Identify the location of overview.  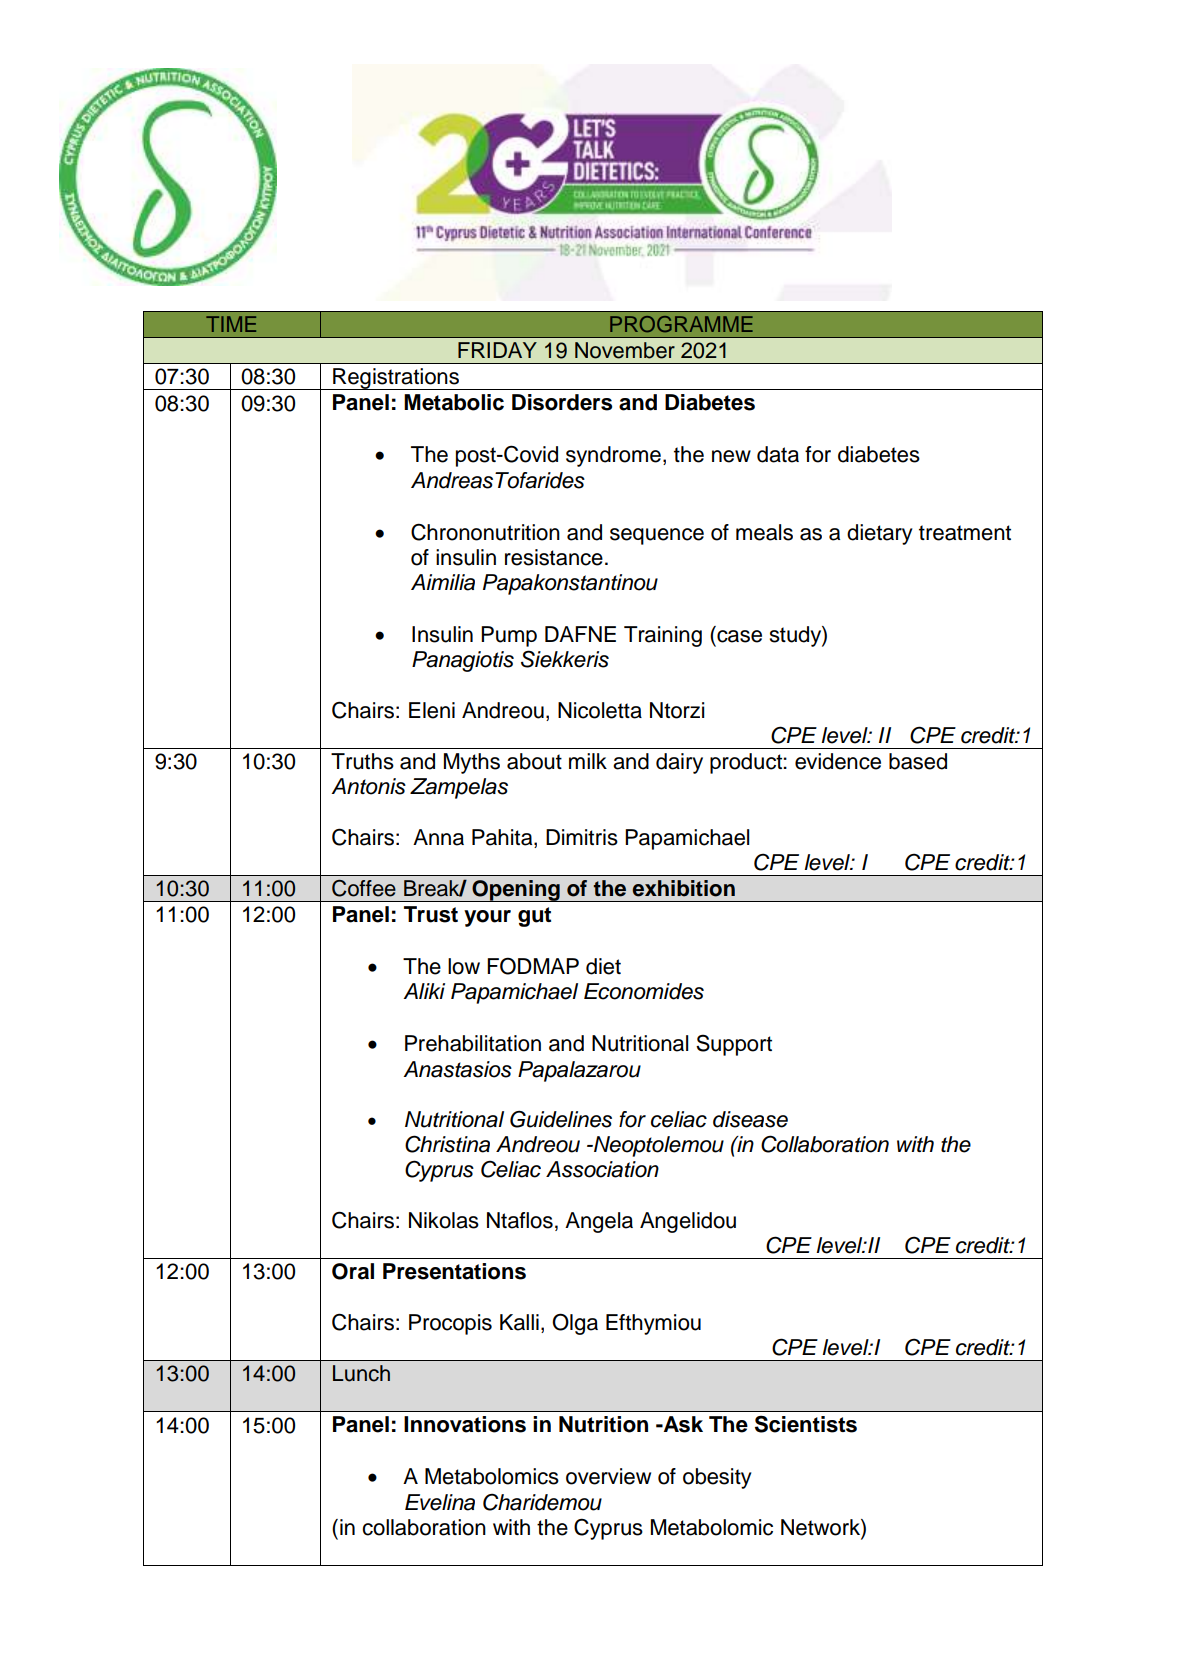
(608, 1476).
